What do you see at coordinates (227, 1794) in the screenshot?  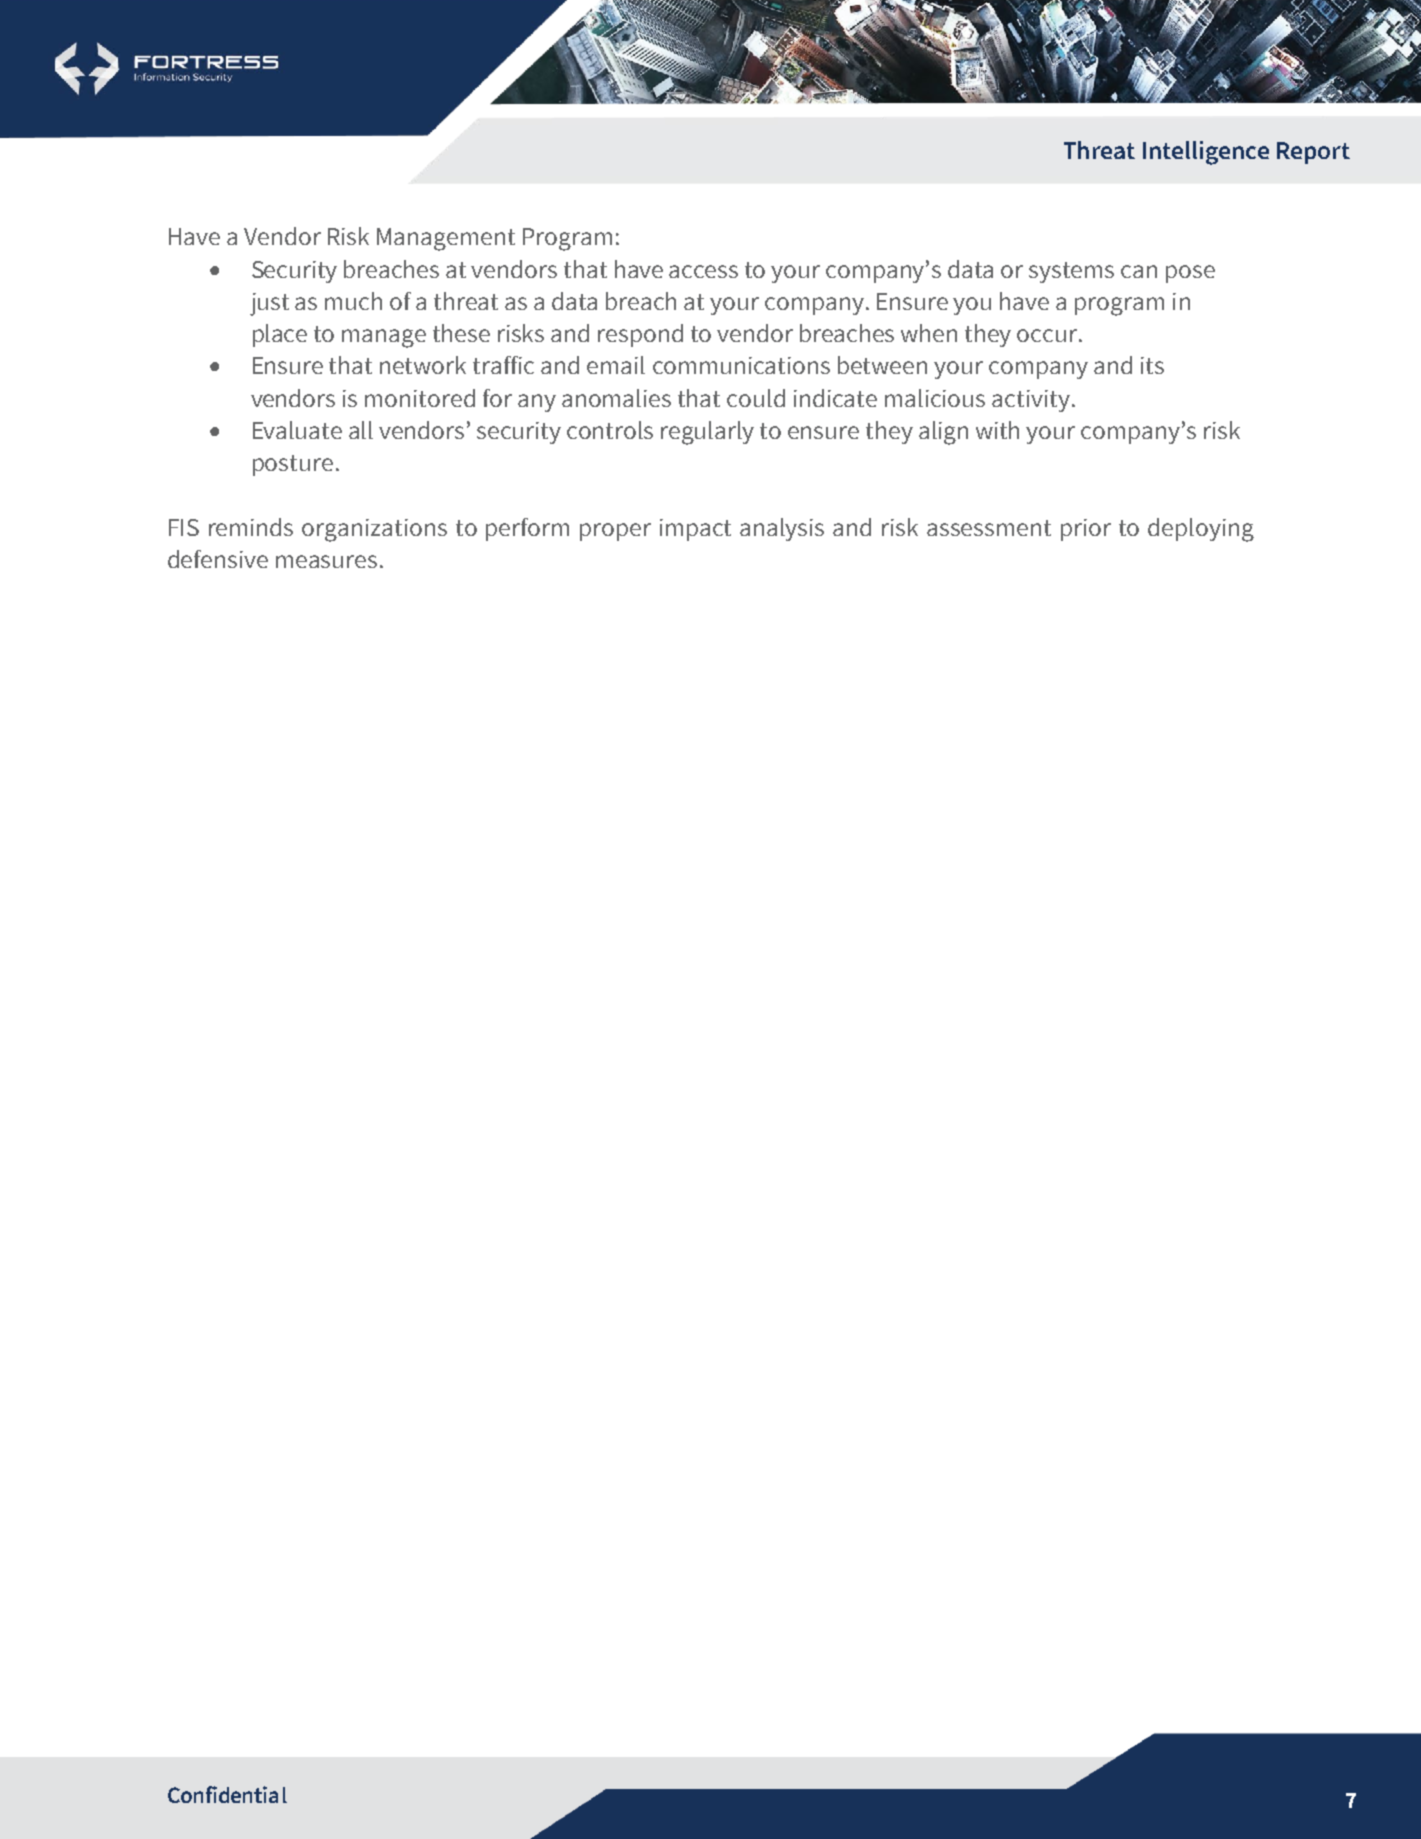 I see `Confidential` at bounding box center [227, 1794].
